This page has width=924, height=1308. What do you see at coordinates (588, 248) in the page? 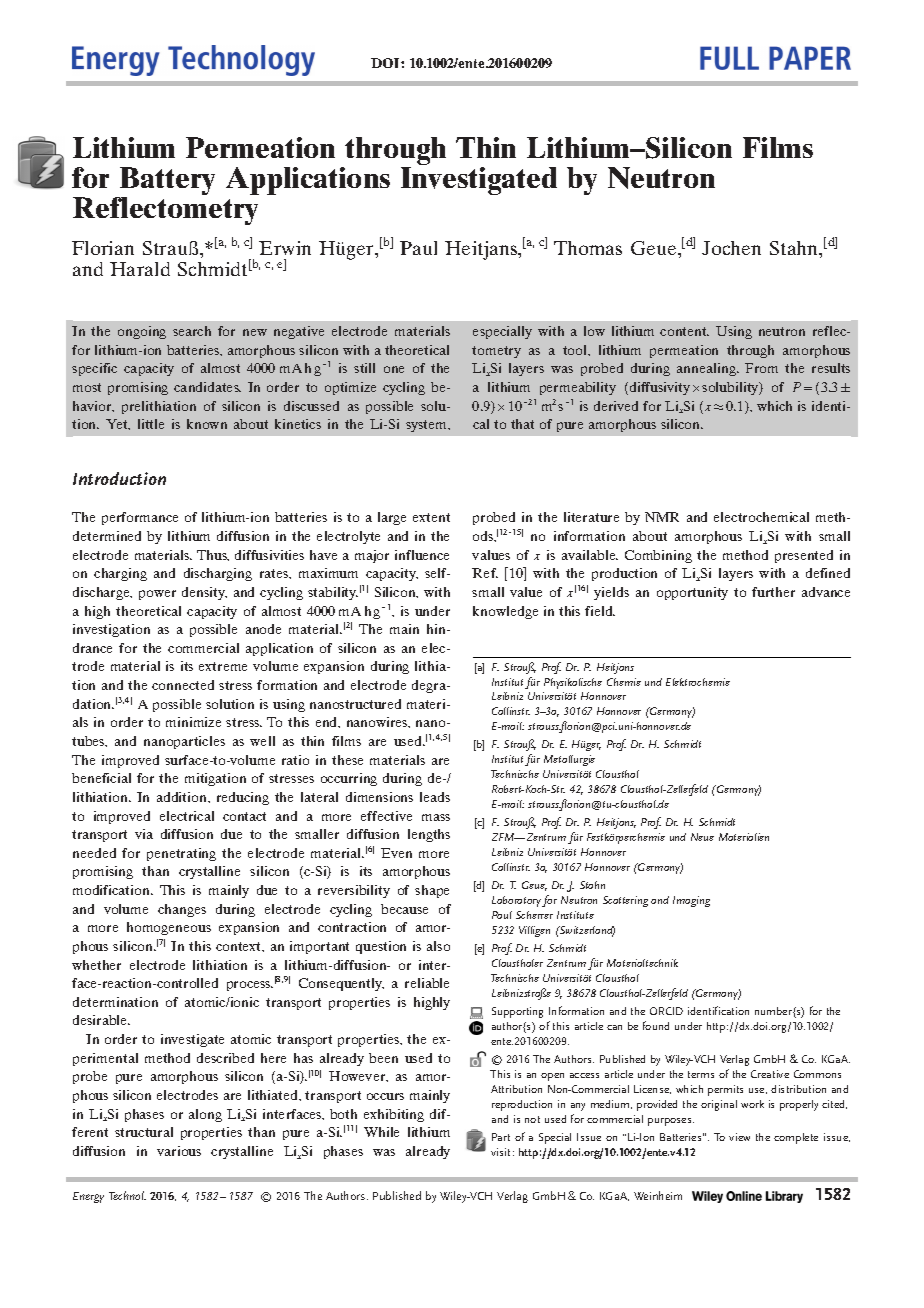
I see `Thomas` at bounding box center [588, 248].
